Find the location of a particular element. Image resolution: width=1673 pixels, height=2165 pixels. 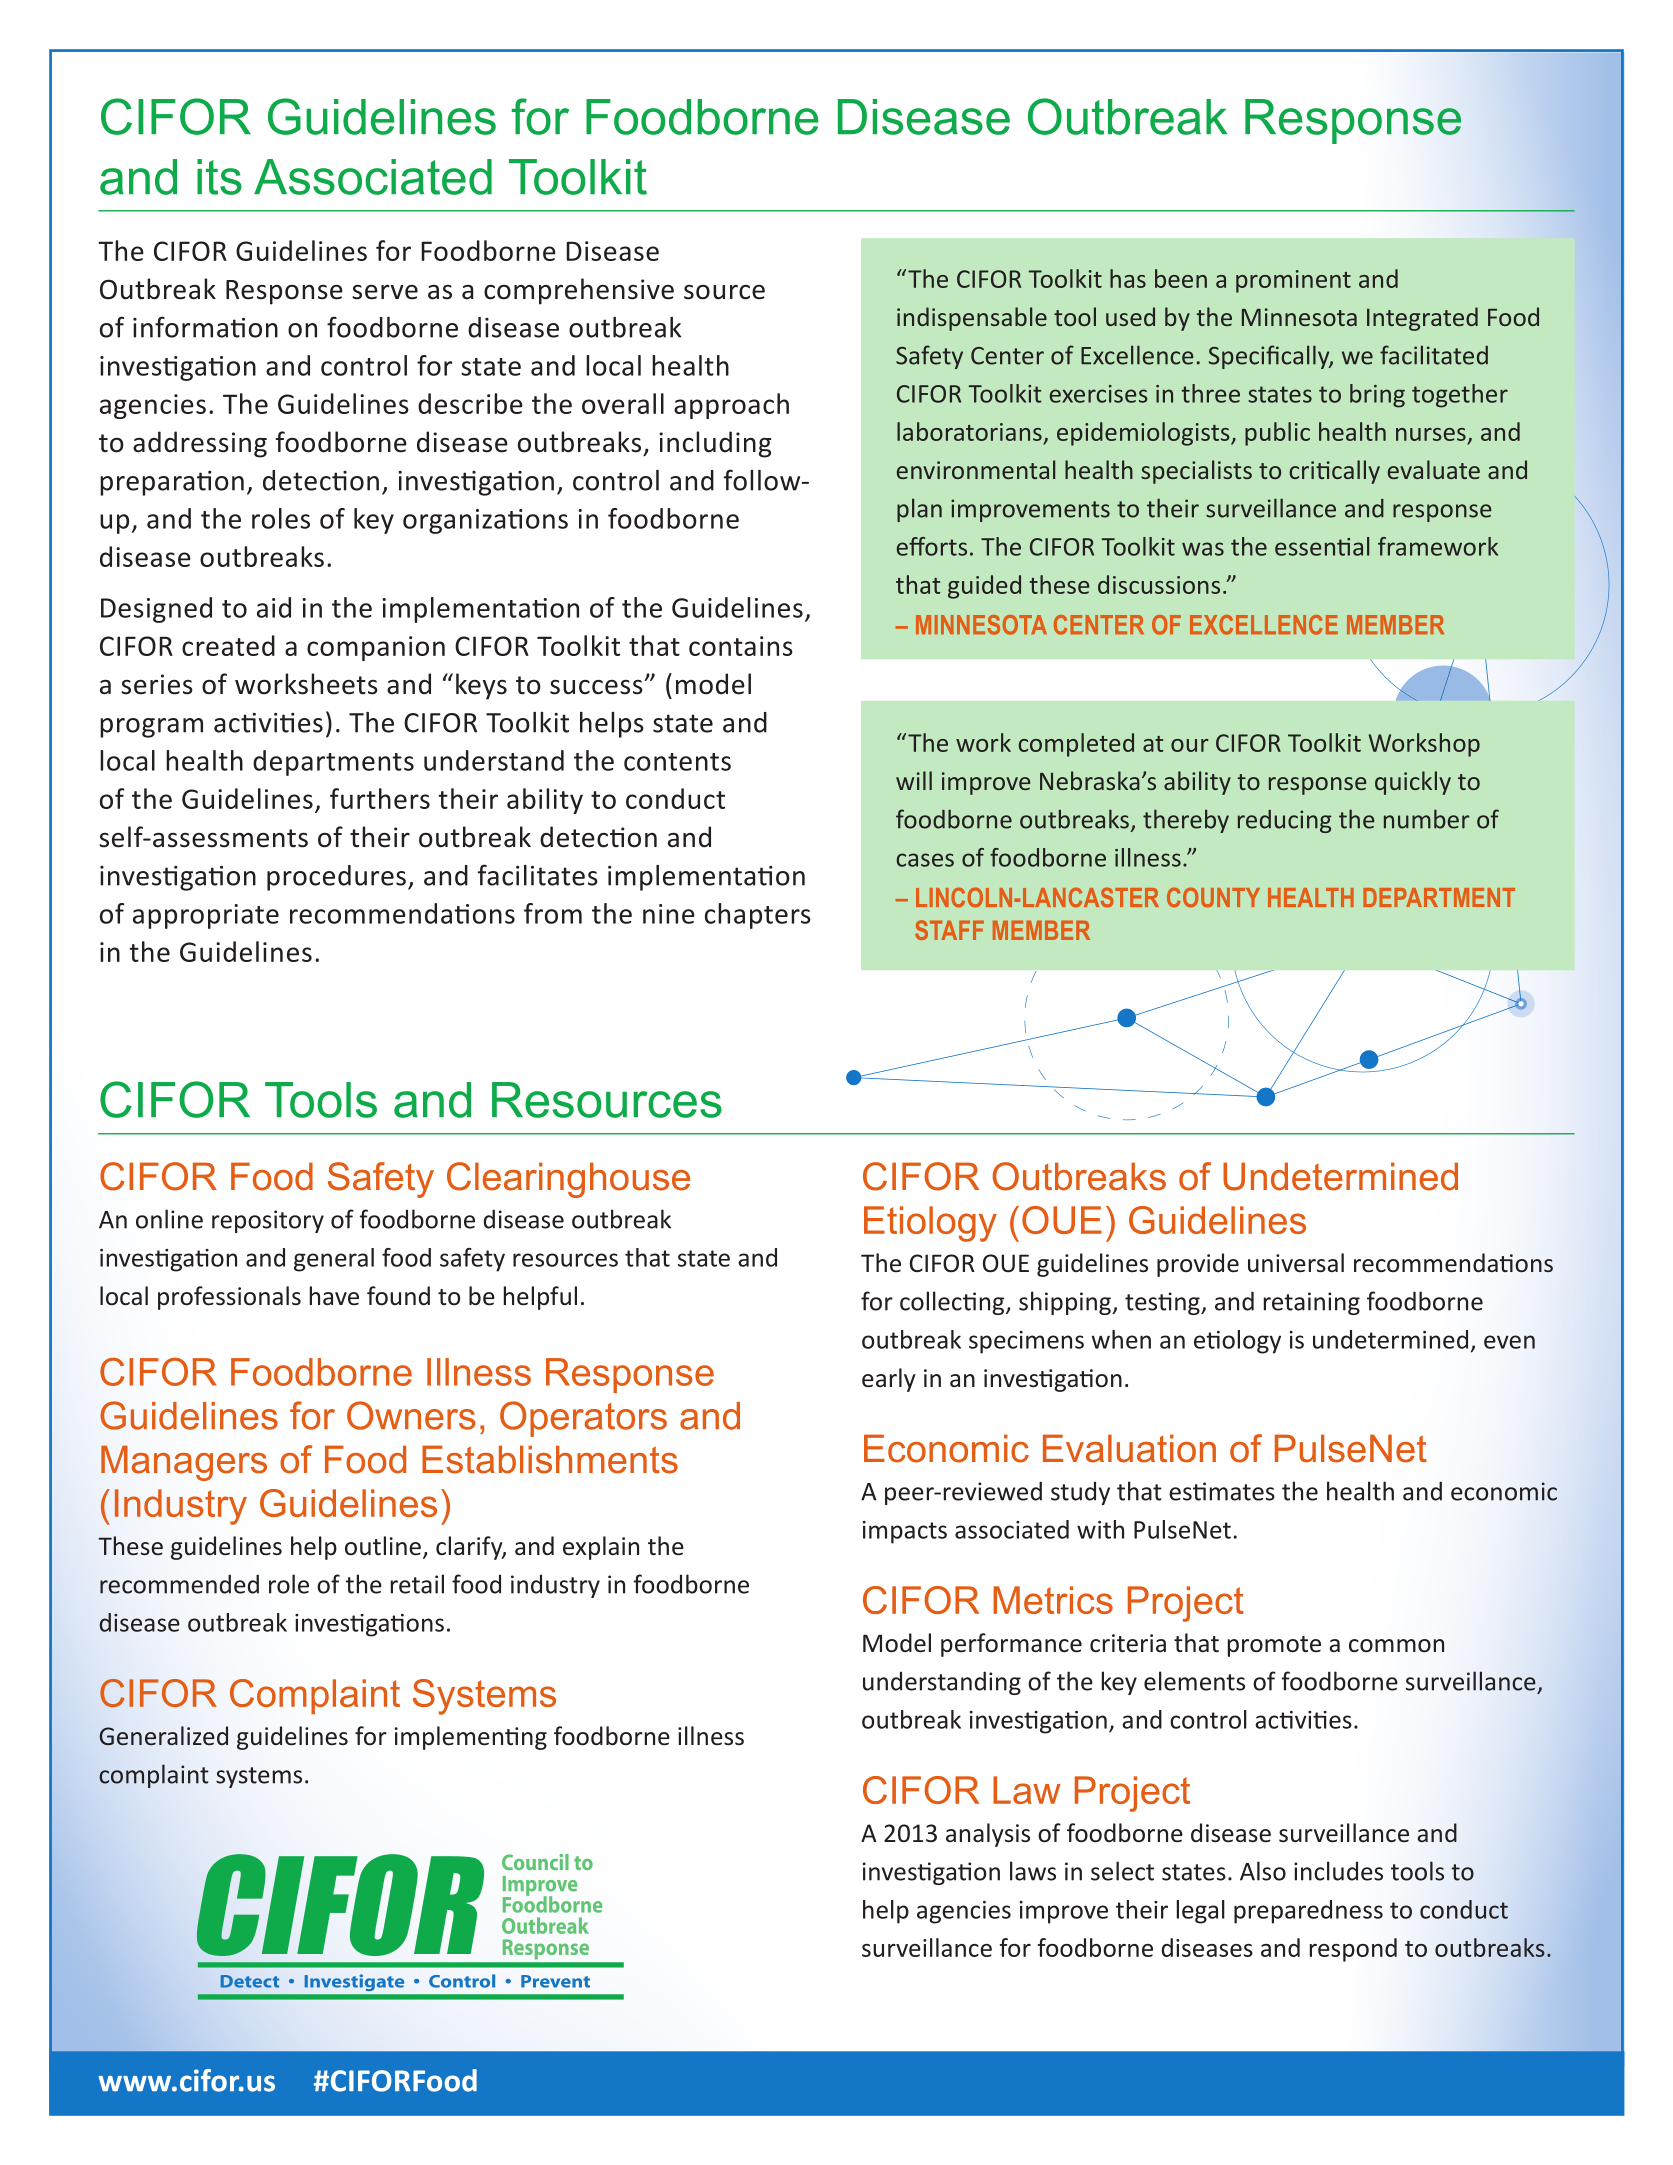

analysis is located at coordinates (988, 1835).
